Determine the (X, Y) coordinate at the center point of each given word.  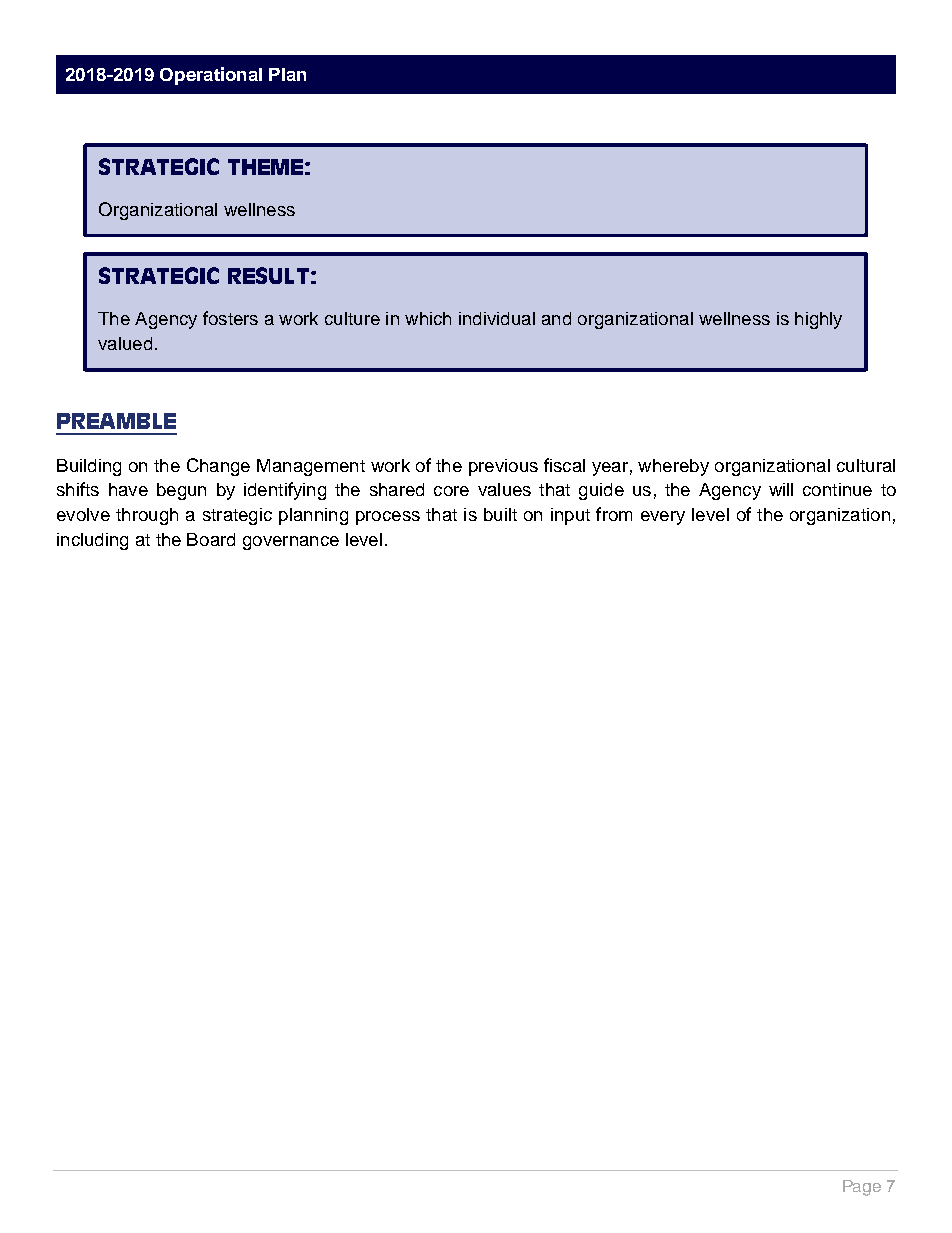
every (663, 518)
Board (211, 539)
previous (503, 467)
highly (818, 320)
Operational (211, 76)
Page (862, 1188)
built (500, 514)
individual (497, 318)
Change (218, 467)
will (781, 489)
